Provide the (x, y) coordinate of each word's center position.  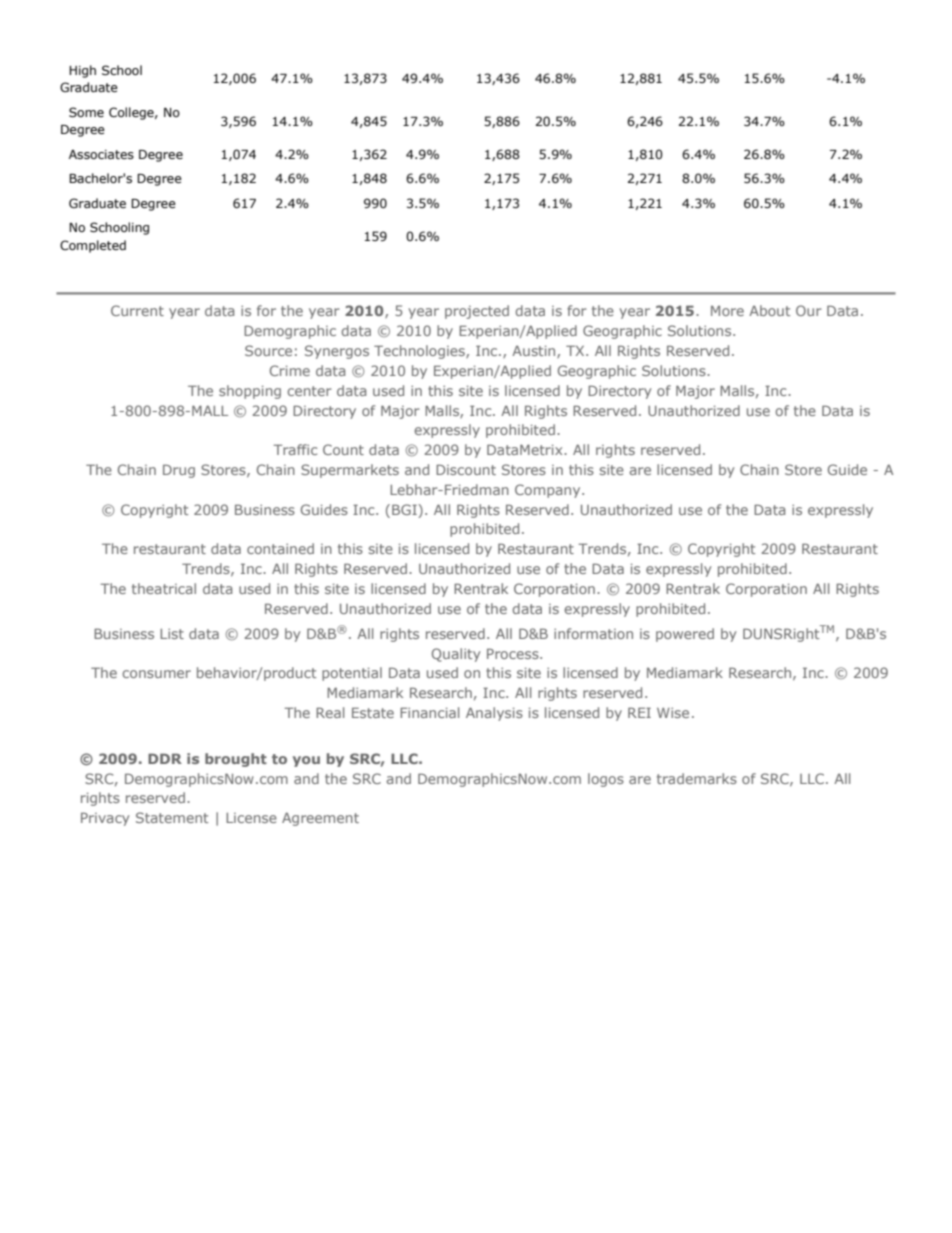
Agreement (320, 819)
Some (86, 112)
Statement (172, 817)
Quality (456, 655)
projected (477, 312)
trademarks (697, 778)
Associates (101, 154)
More (727, 311)
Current (137, 310)
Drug (179, 471)
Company (549, 491)
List (172, 634)
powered (685, 635)
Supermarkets (350, 471)
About (769, 310)
